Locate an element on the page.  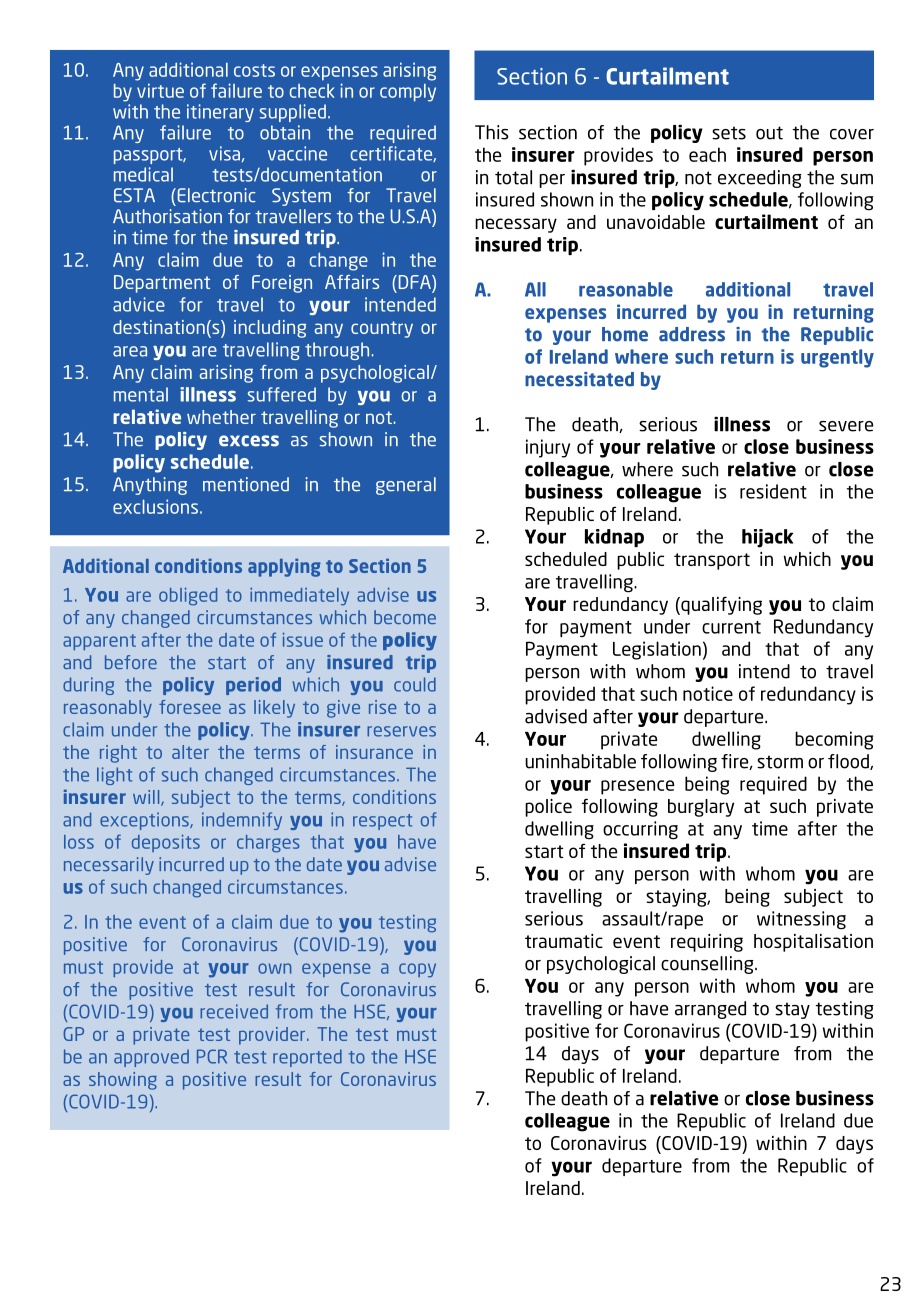
out is located at coordinates (769, 133).
